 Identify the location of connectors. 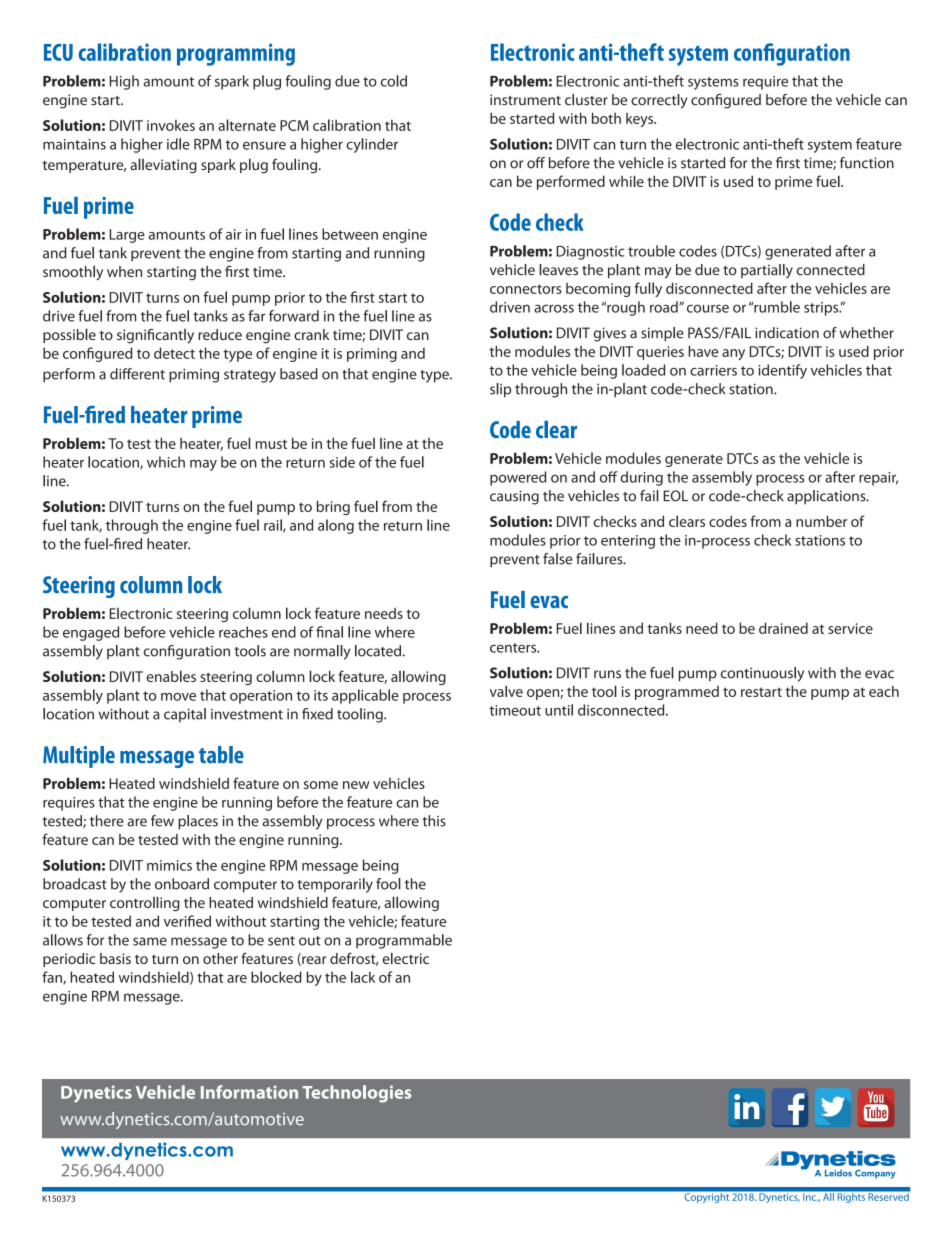
(526, 289).
